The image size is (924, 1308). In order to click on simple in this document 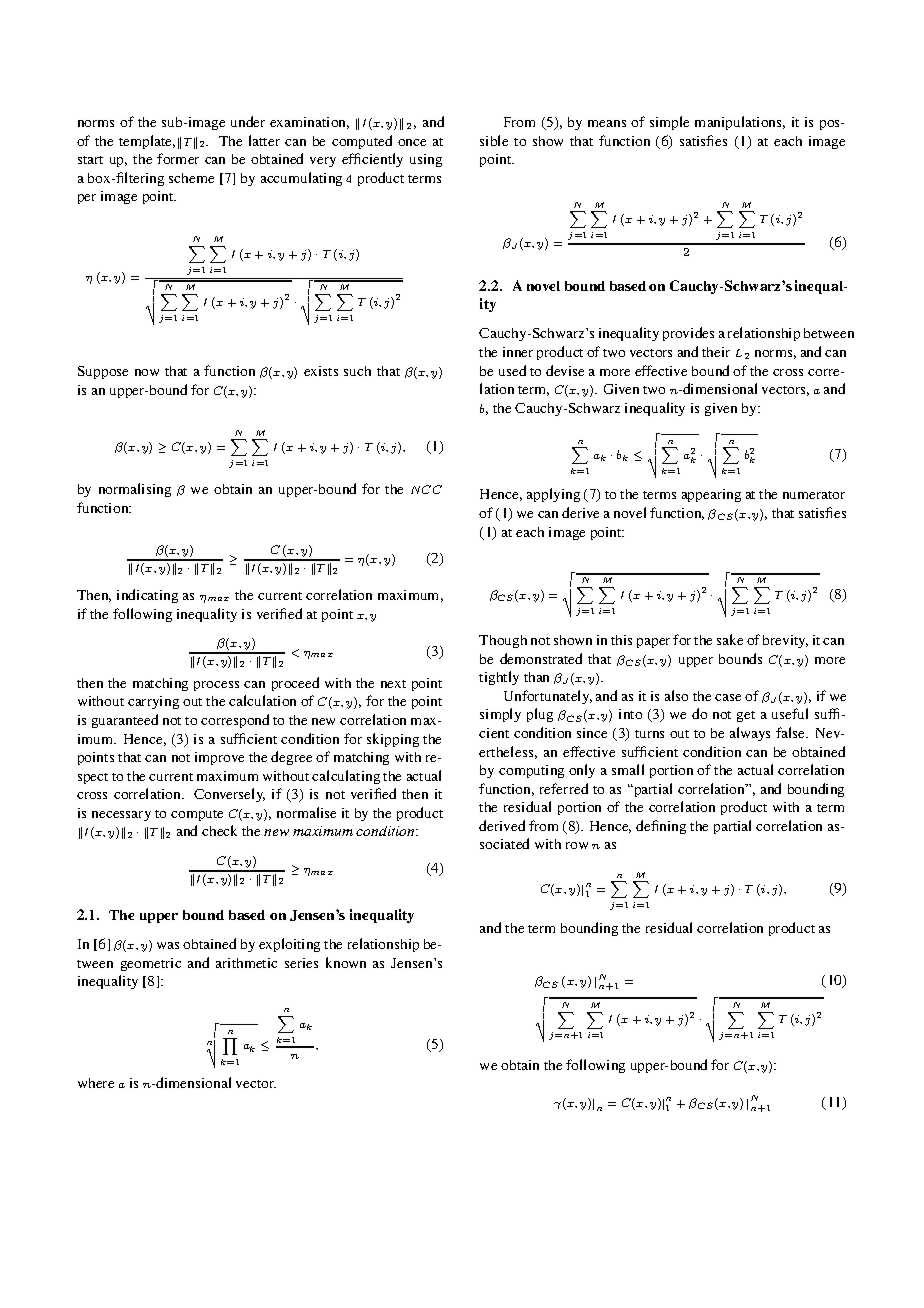, I will do `click(669, 123)`.
